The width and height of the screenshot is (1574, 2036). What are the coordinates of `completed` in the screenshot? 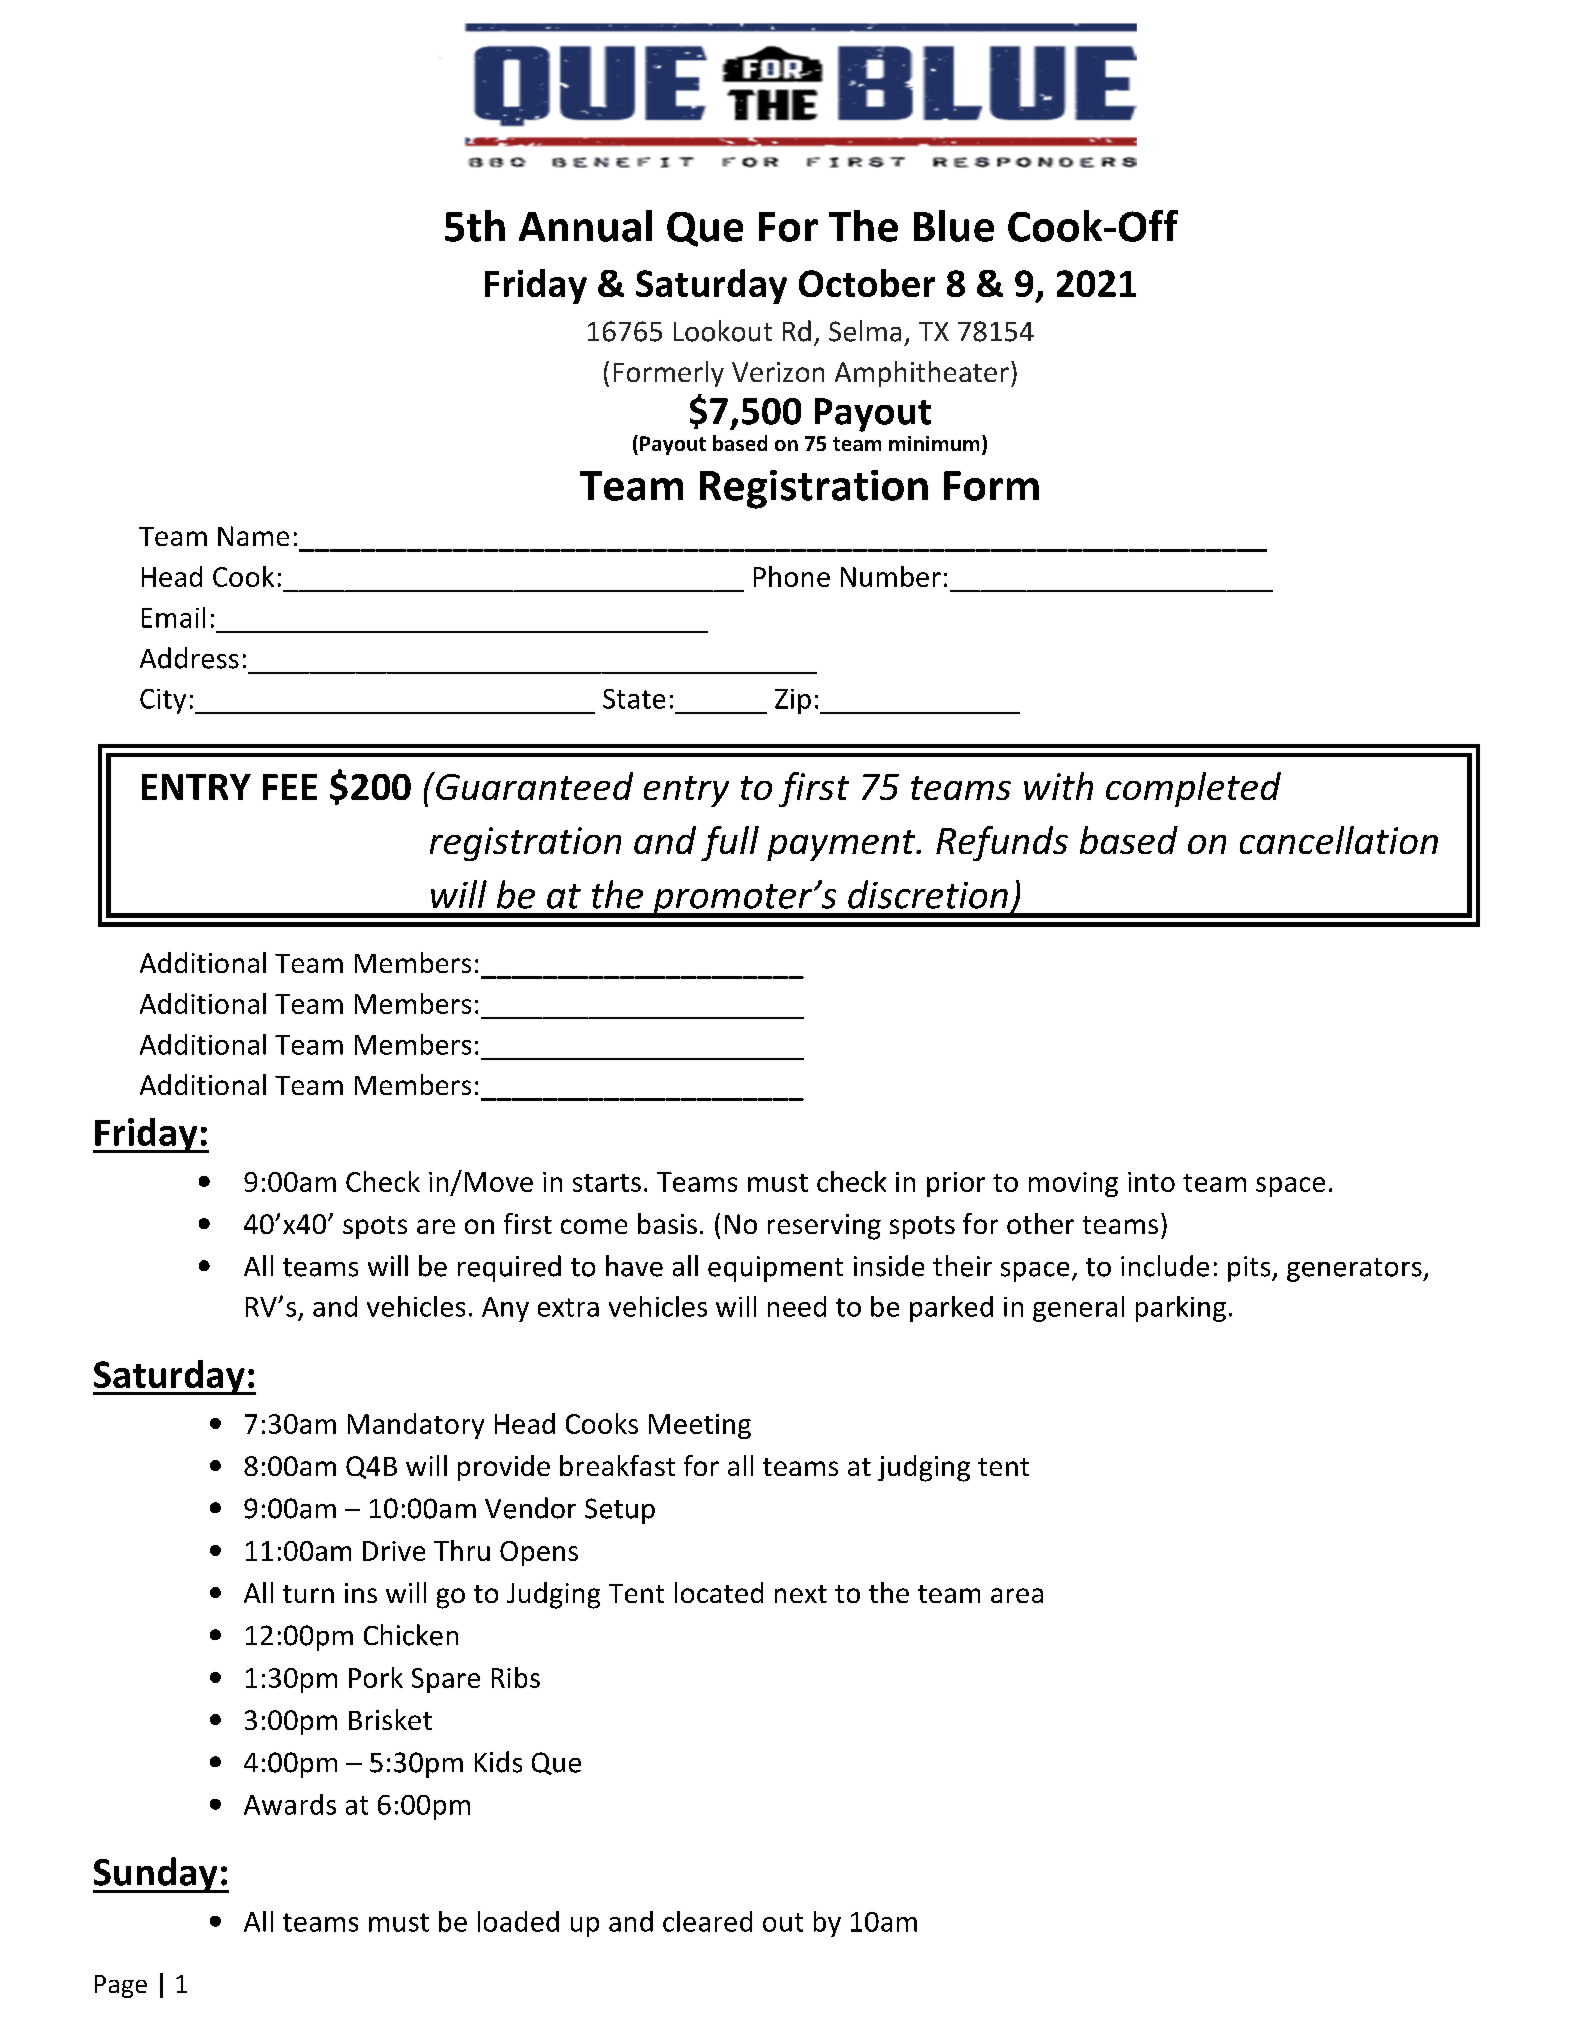 It's located at (1193, 789).
